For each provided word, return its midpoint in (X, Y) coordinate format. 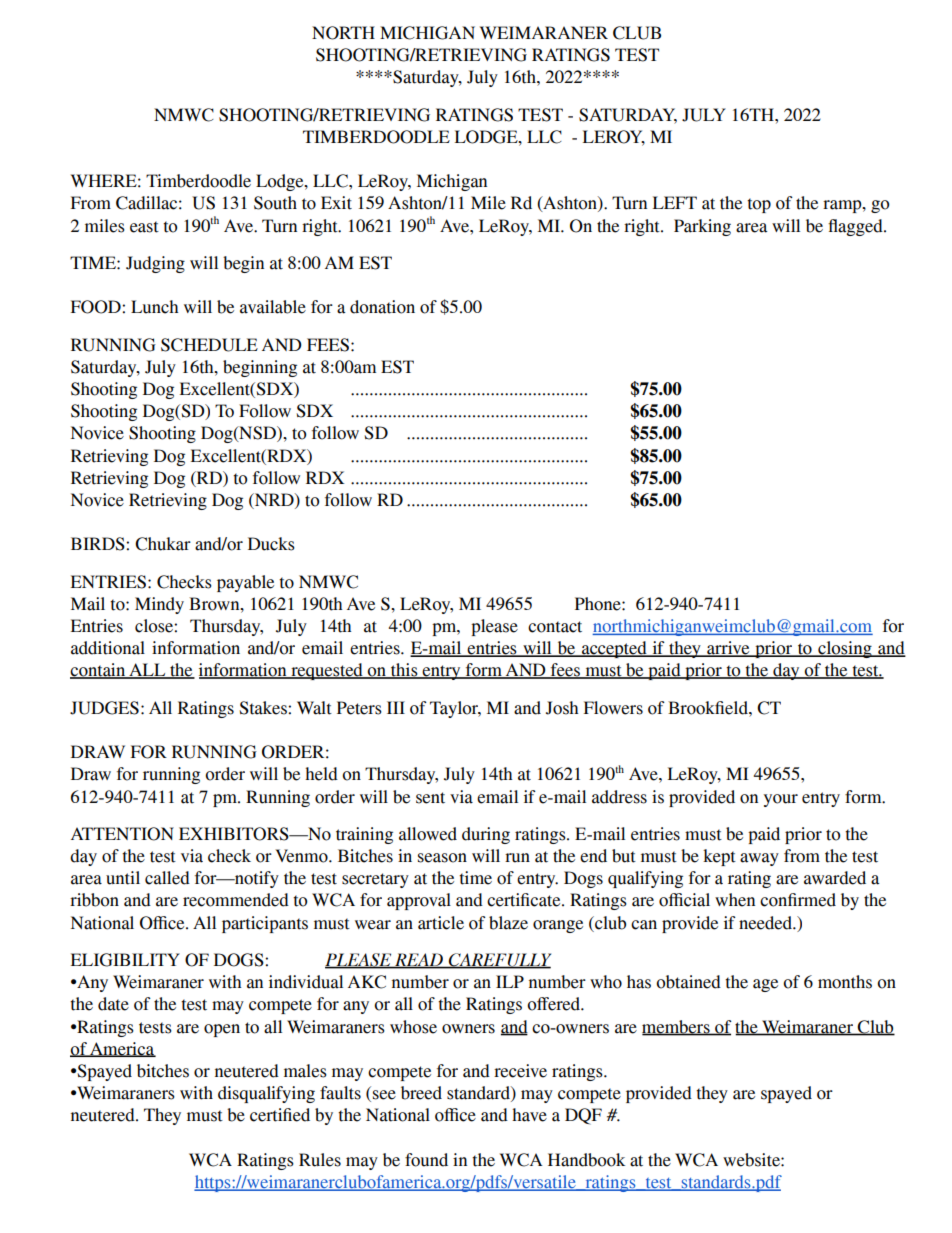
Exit (336, 203)
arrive (728, 649)
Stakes (264, 708)
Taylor (455, 709)
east (144, 227)
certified (280, 1115)
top (759, 205)
